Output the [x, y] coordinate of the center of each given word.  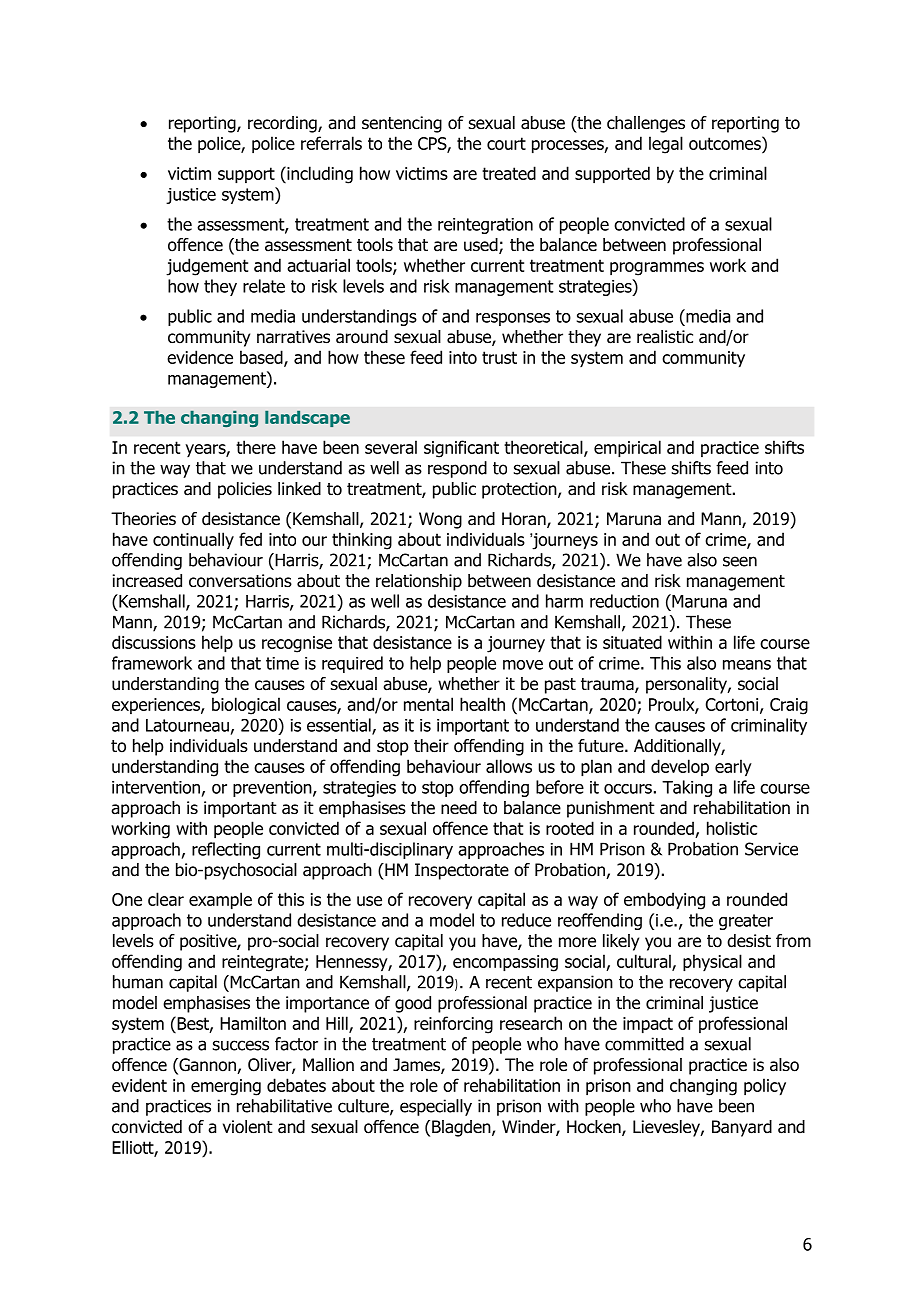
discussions [154, 642]
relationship [419, 582]
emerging [226, 1087]
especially [436, 1107]
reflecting [226, 850]
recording [283, 124]
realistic [665, 337]
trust [499, 357]
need [459, 808]
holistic [732, 828]
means [747, 665]
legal [666, 145]
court [506, 143]
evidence [200, 357]
